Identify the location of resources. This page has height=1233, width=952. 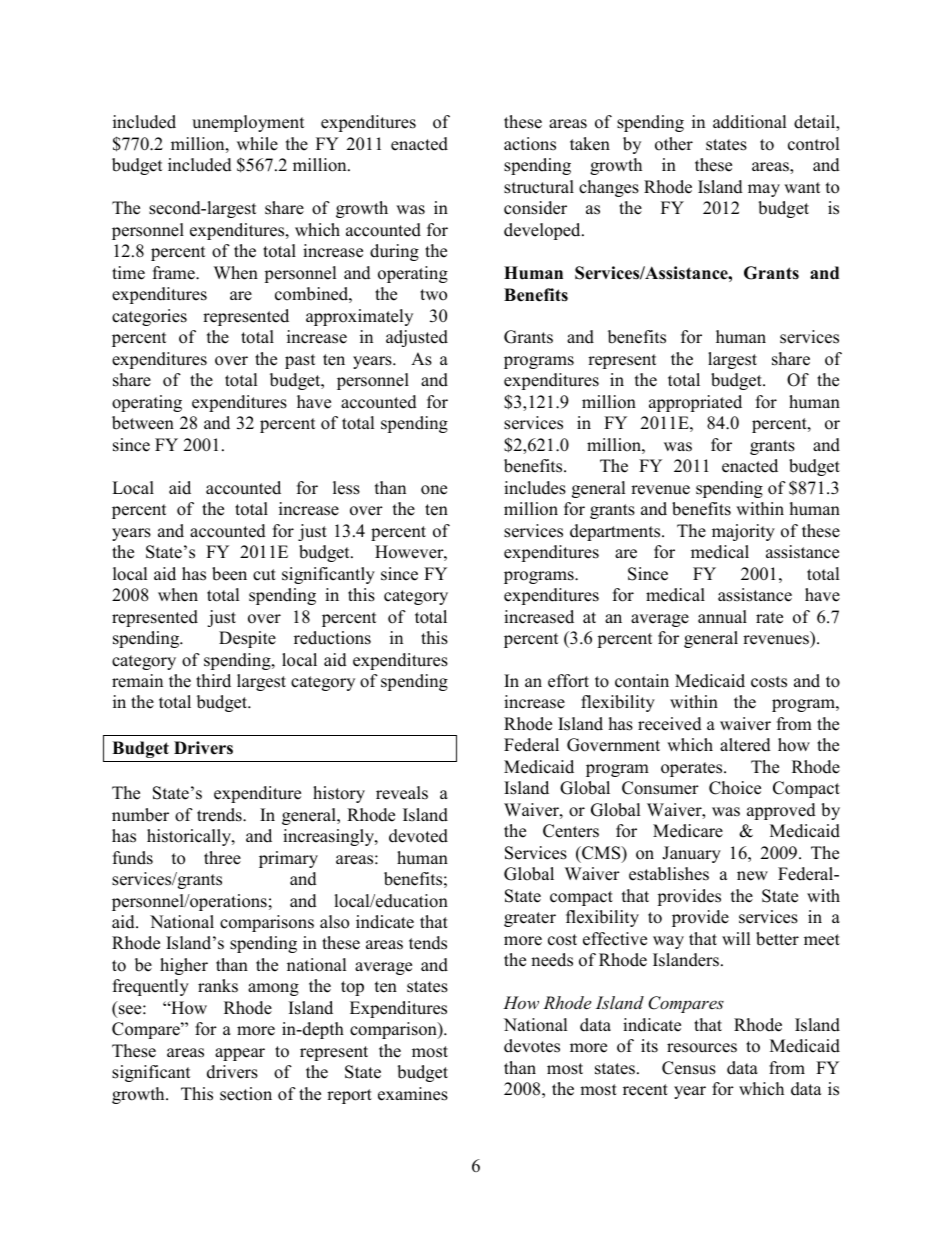
(702, 1048).
